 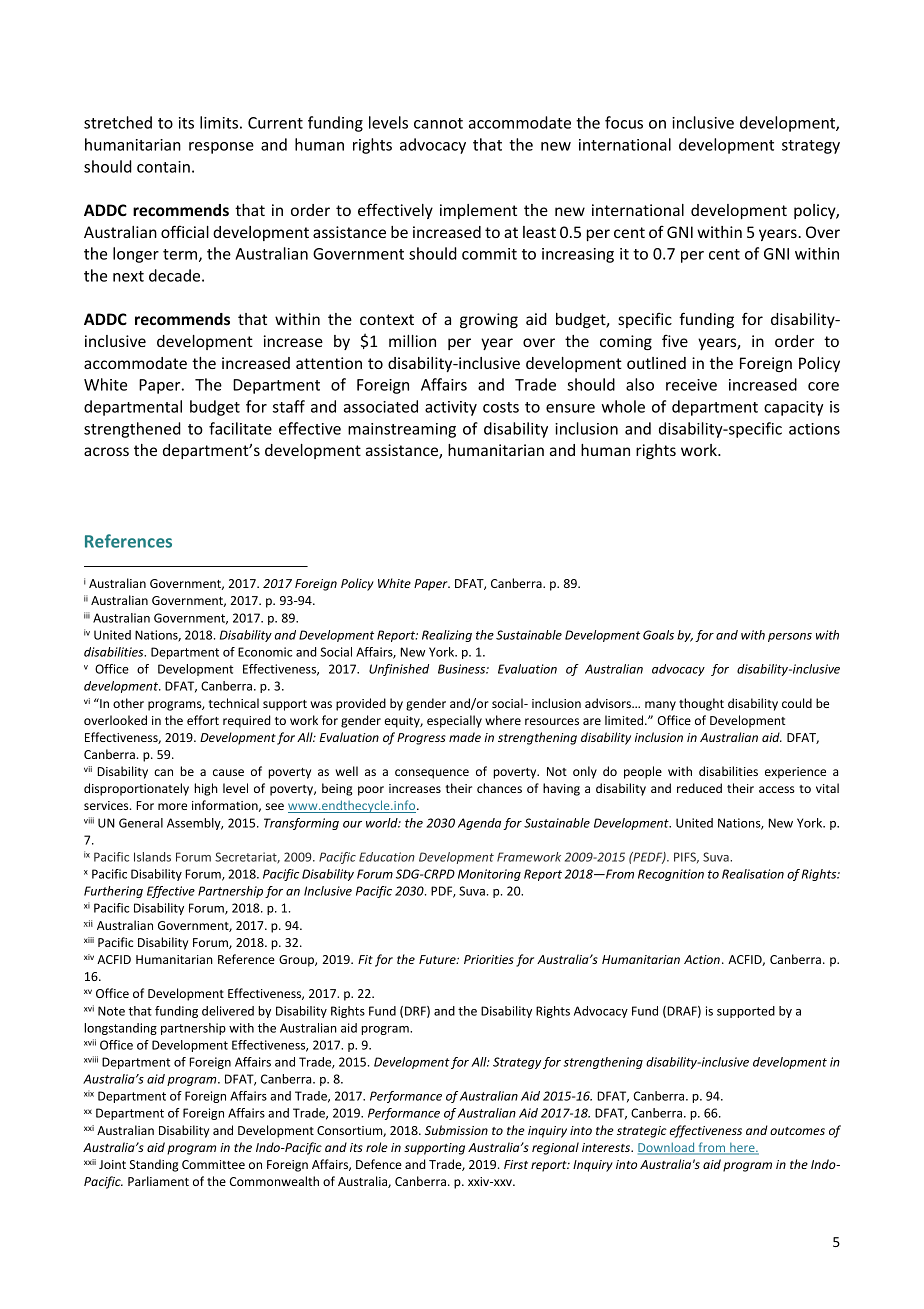 I want to click on cannot, so click(x=438, y=123).
